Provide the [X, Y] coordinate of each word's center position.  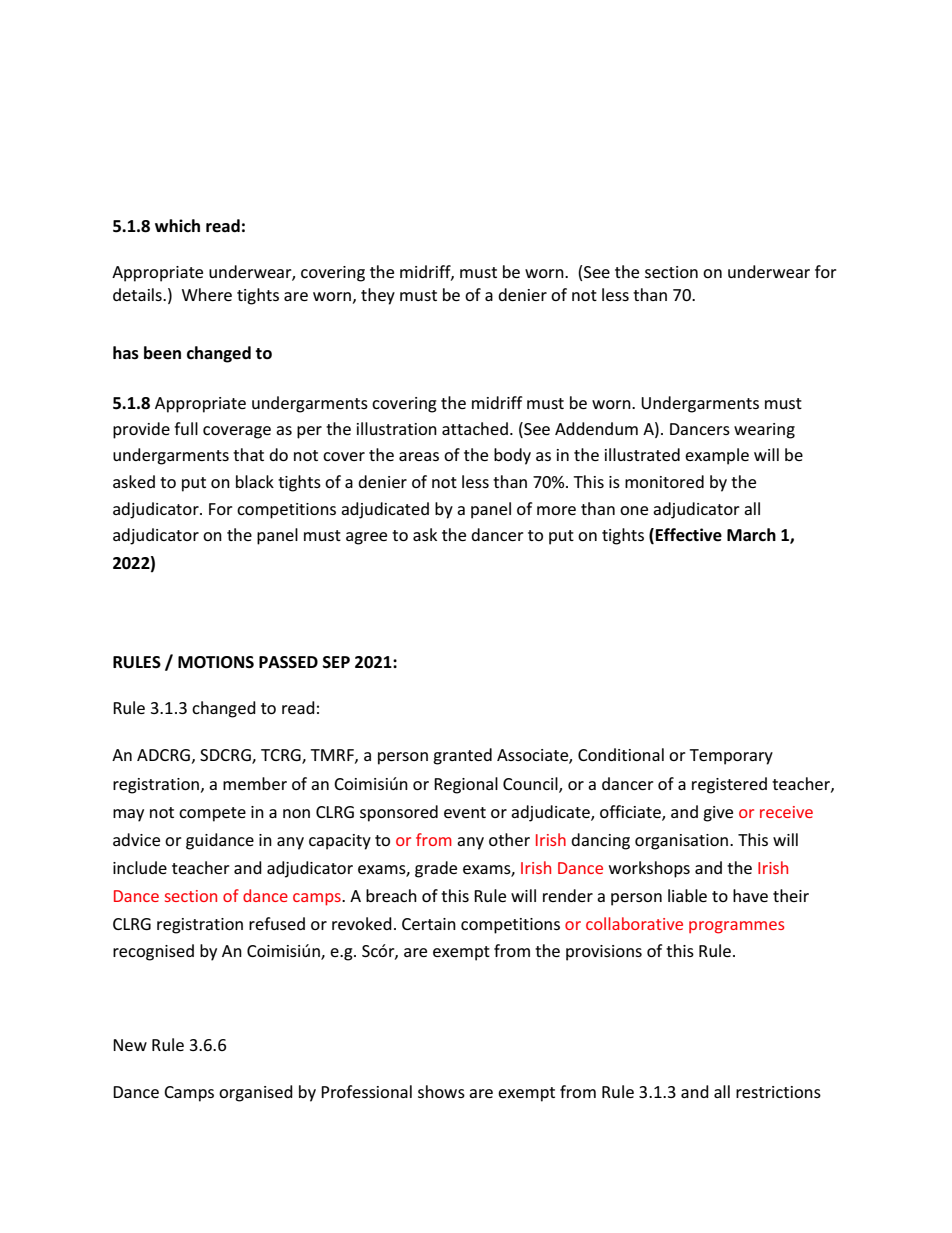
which [177, 225]
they [378, 296]
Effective [689, 535]
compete [212, 814]
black [255, 481]
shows [441, 1091]
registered [729, 785]
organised [256, 1093]
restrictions [778, 1092]
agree [366, 538]
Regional [466, 785]
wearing [764, 431]
